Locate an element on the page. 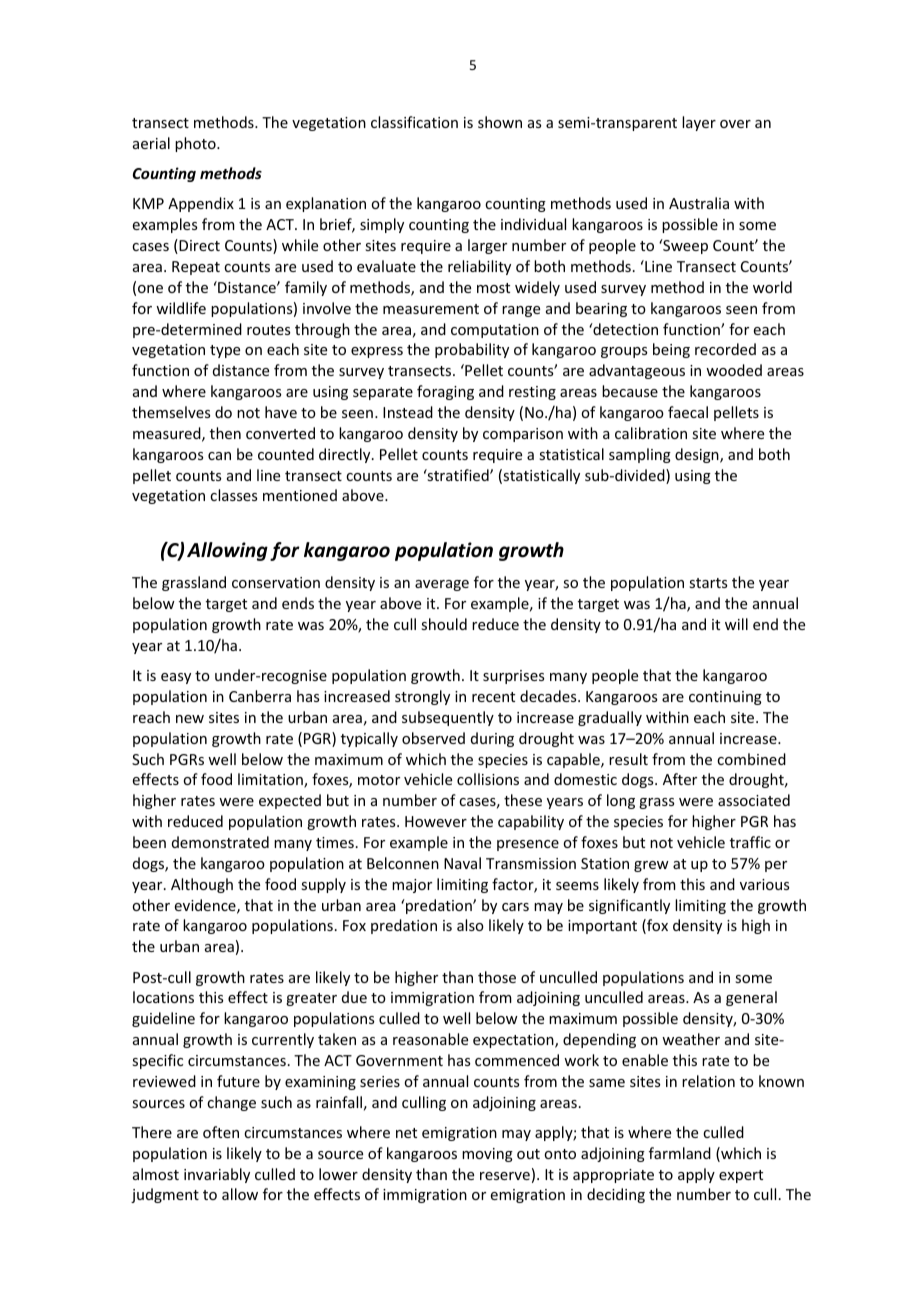 The image size is (924, 1308). After is located at coordinates (680, 779).
